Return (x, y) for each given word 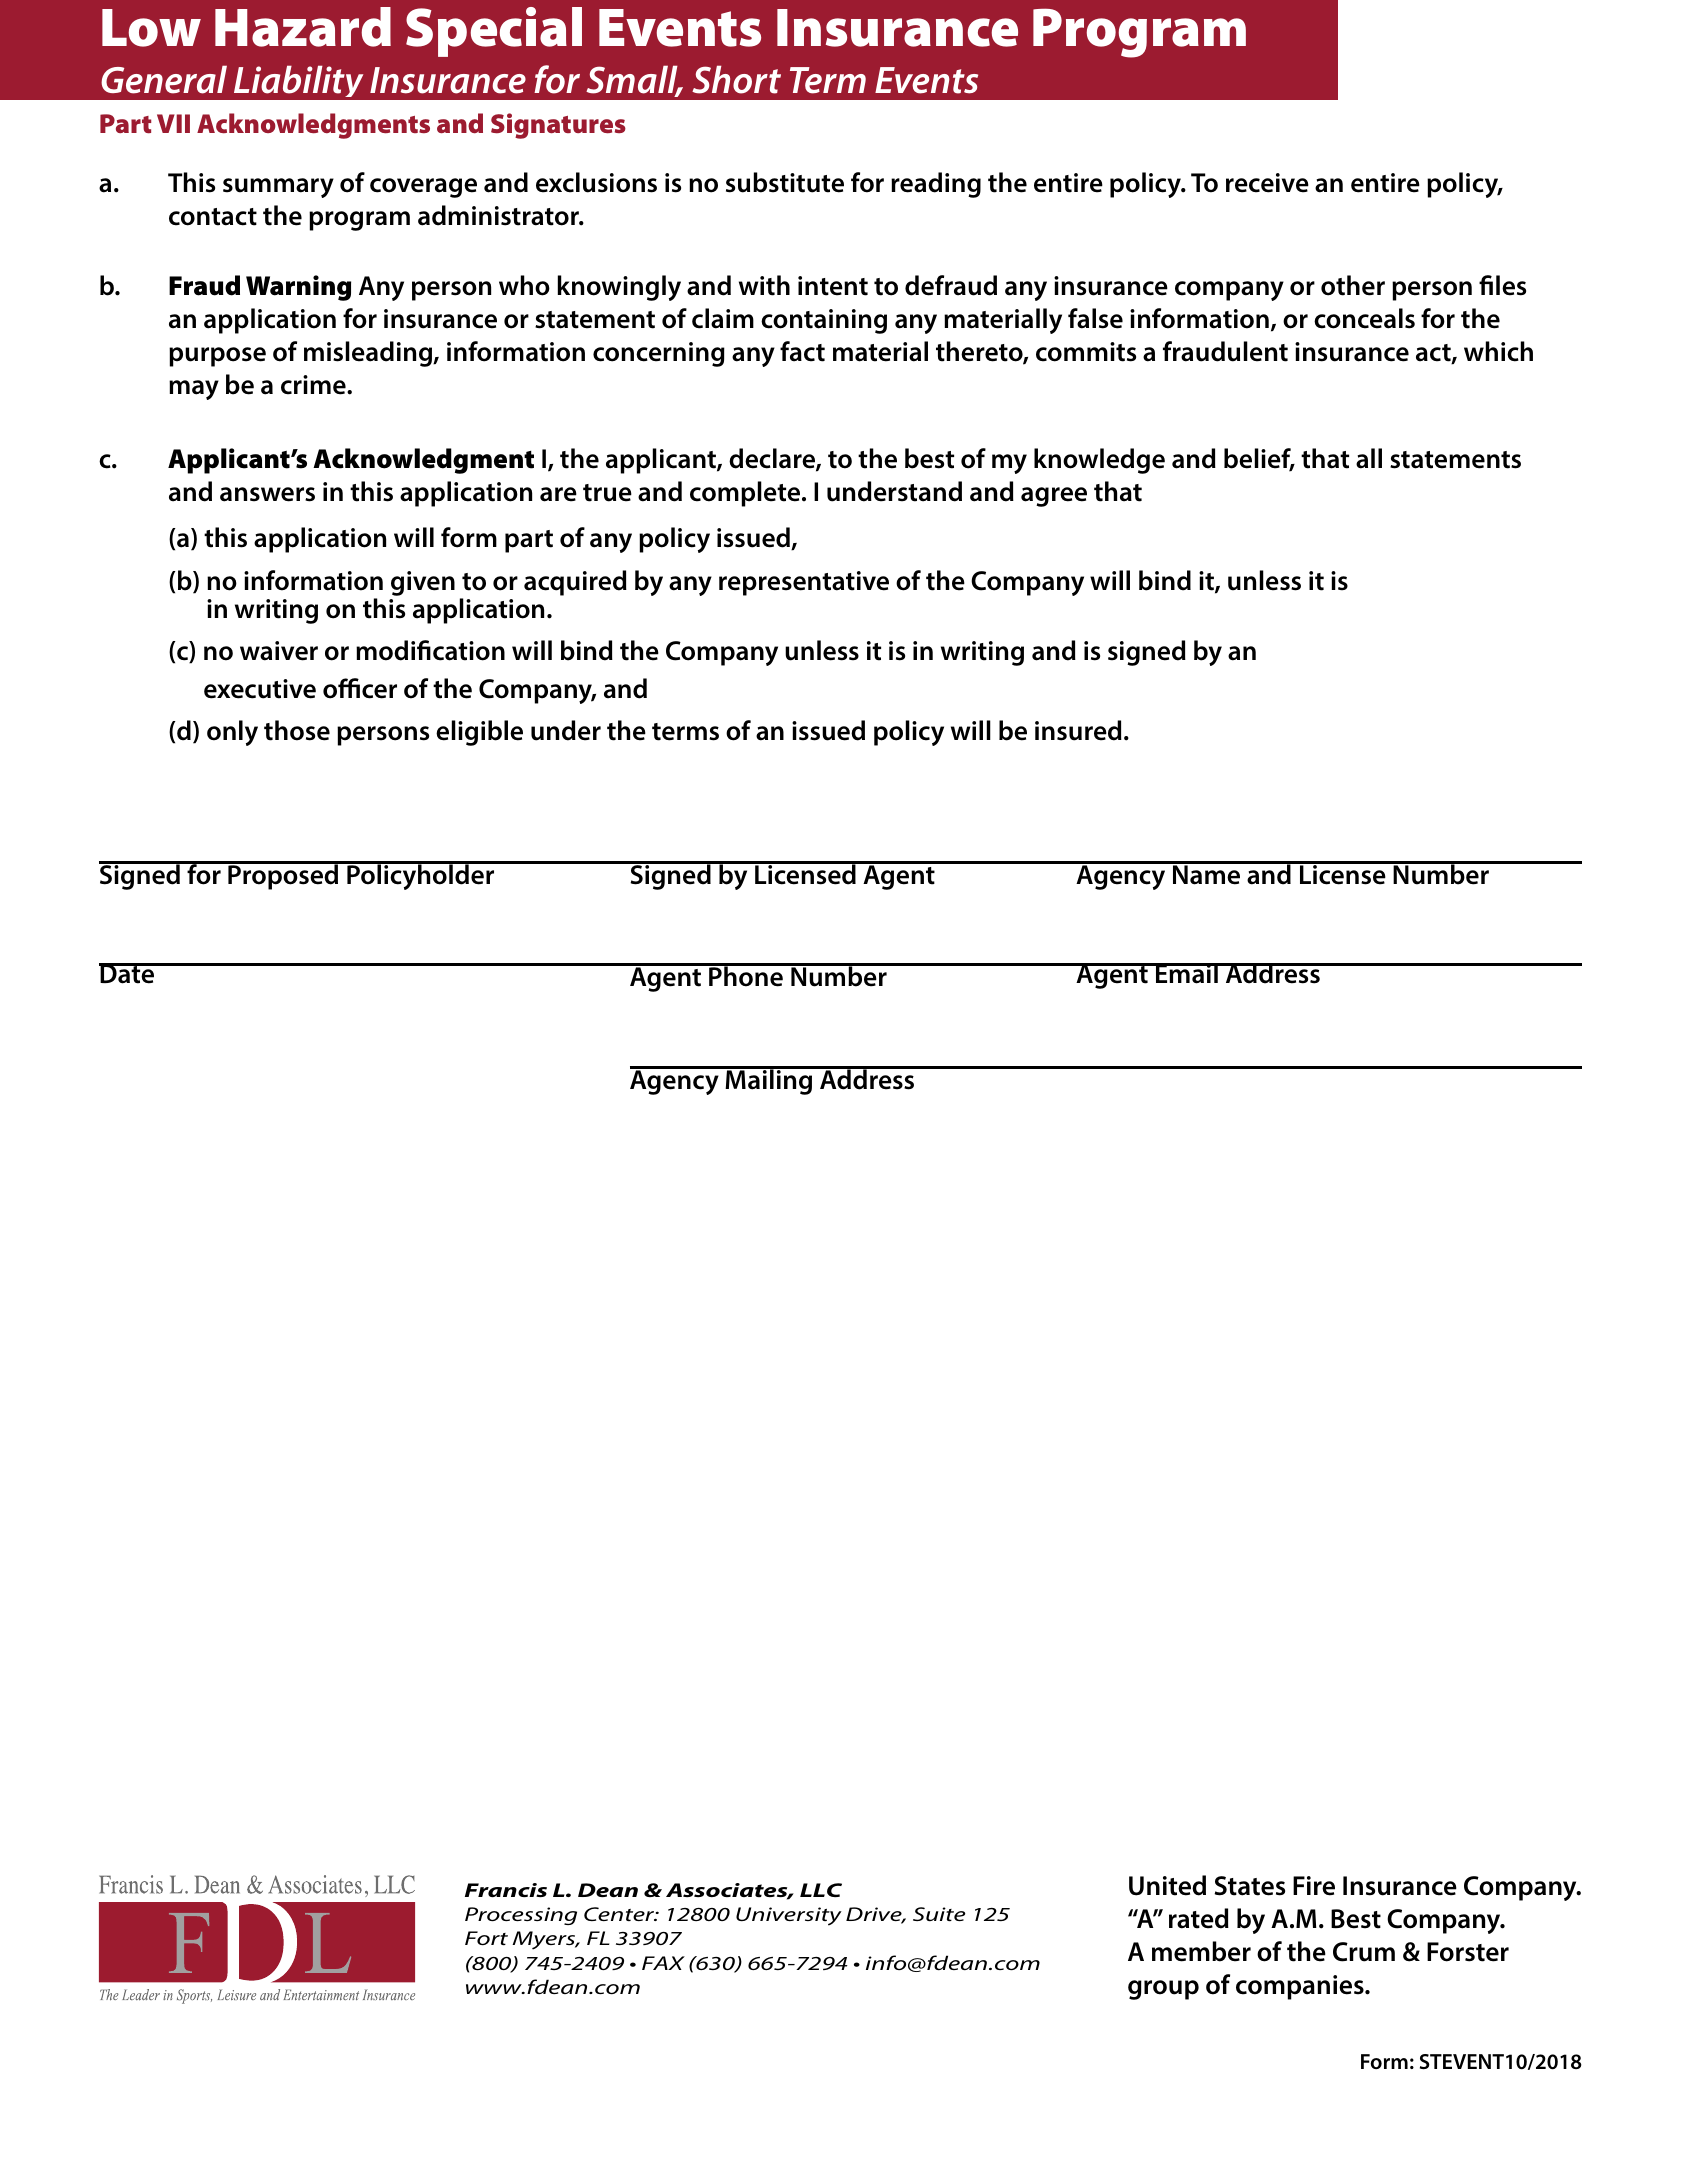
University (789, 1916)
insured (1078, 730)
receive (1267, 183)
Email (1187, 973)
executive (260, 689)
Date (128, 973)
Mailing (769, 1081)
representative (804, 583)
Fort (486, 1938)
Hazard (303, 27)
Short (736, 79)
